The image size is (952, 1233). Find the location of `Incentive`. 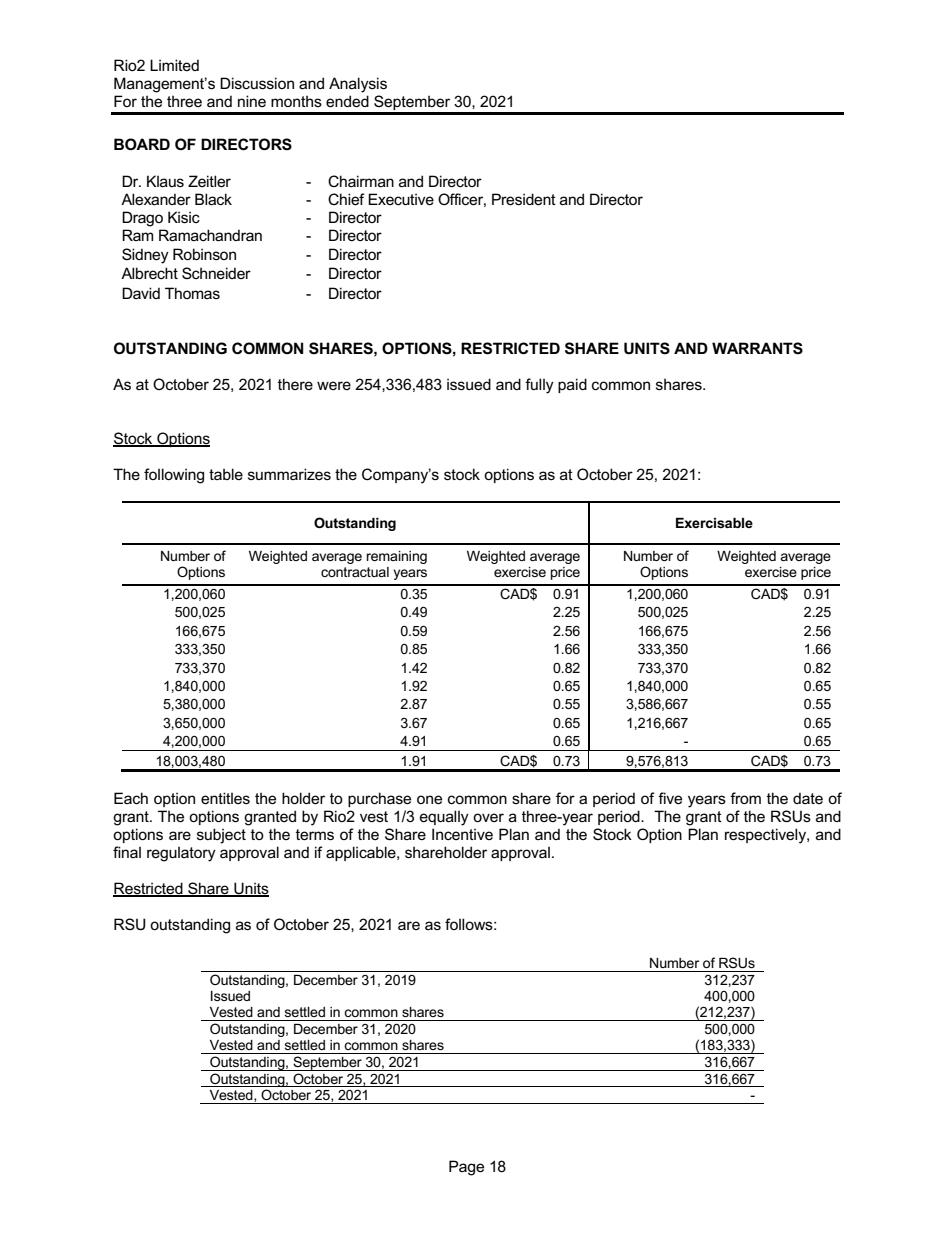

Incentive is located at coordinates (462, 834).
